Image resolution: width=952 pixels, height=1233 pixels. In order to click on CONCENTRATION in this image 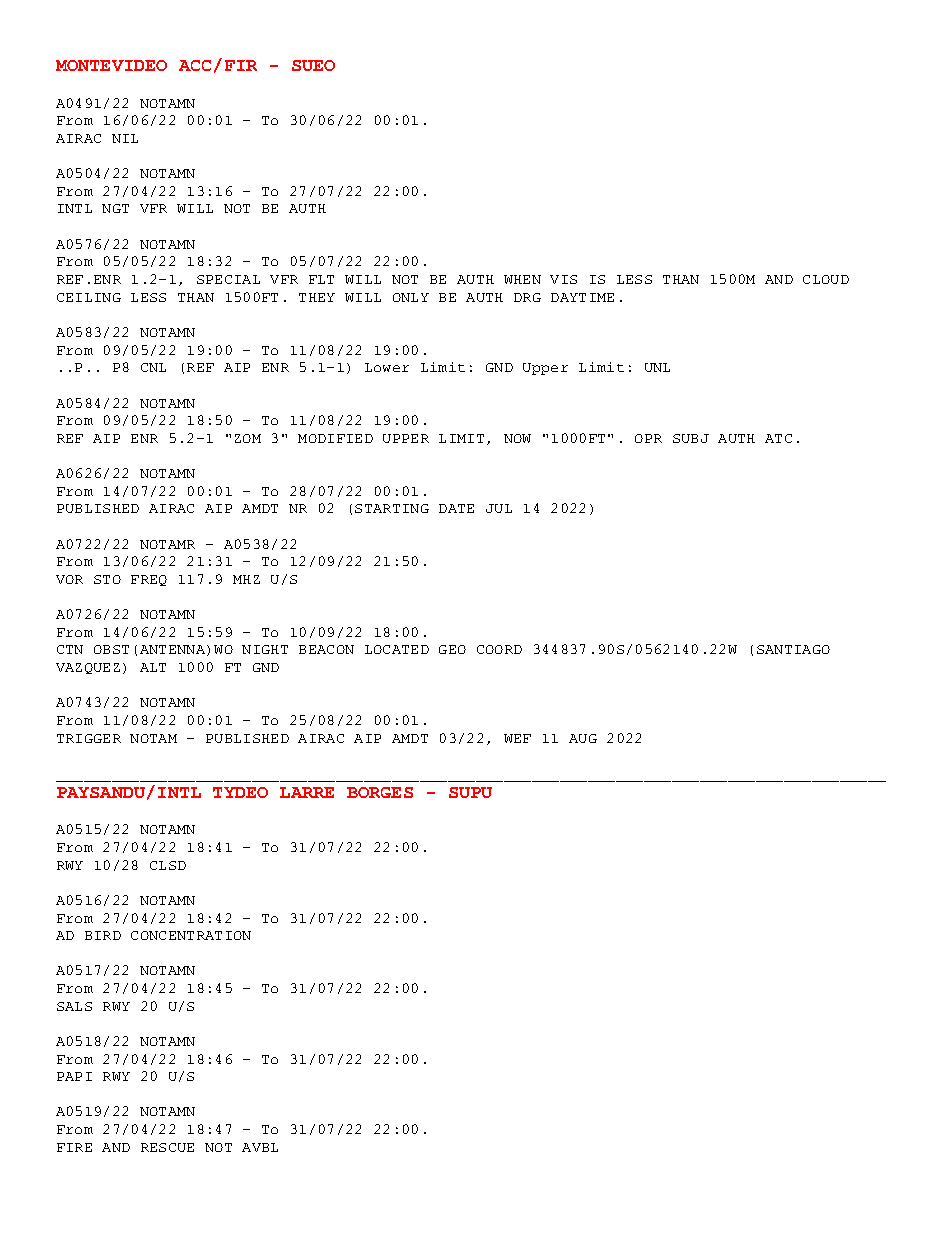, I will do `click(191, 935)`.
